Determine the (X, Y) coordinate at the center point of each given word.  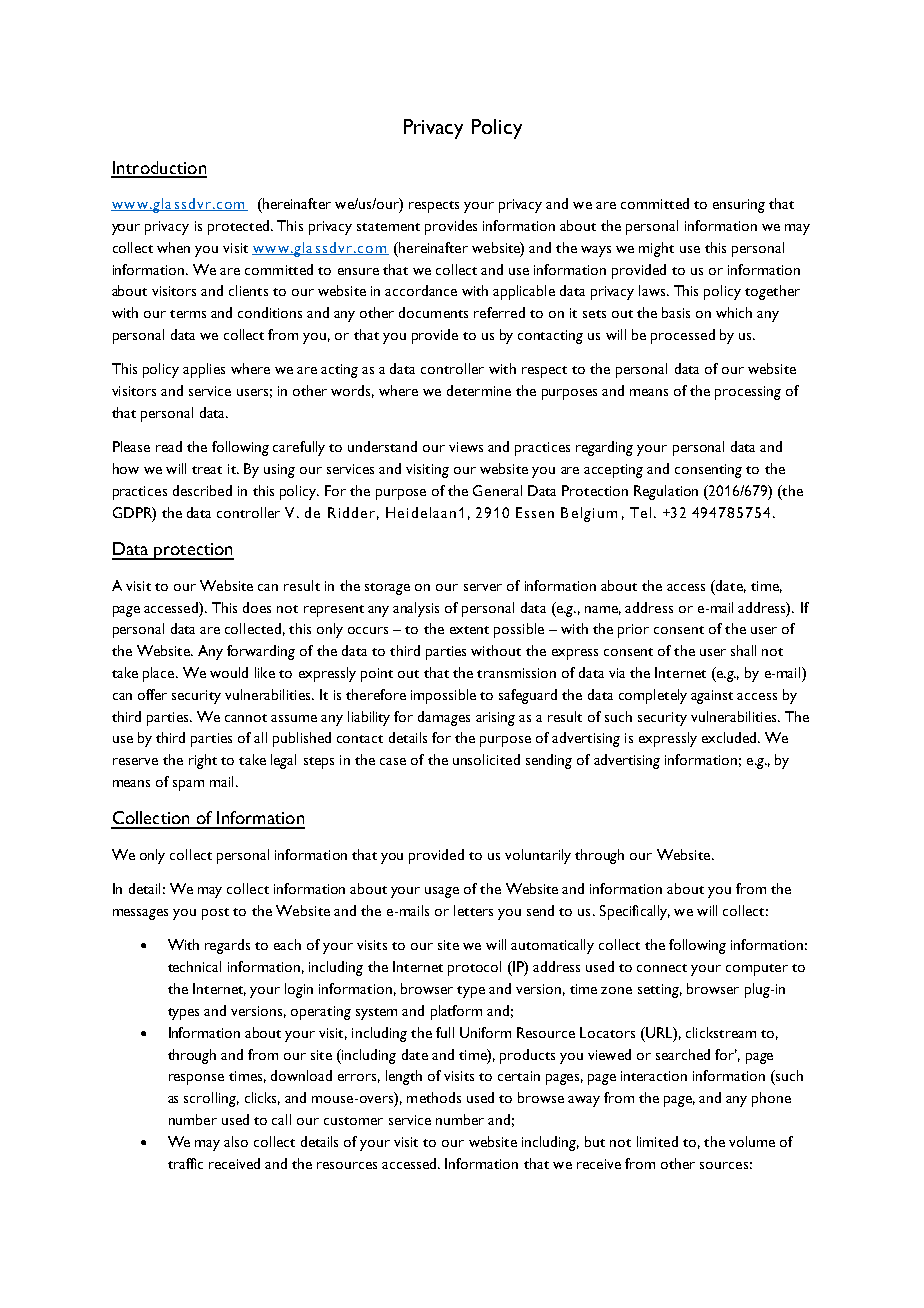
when (173, 247)
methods (434, 1097)
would (229, 672)
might (656, 249)
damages (444, 718)
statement (388, 227)
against (712, 697)
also (236, 1141)
